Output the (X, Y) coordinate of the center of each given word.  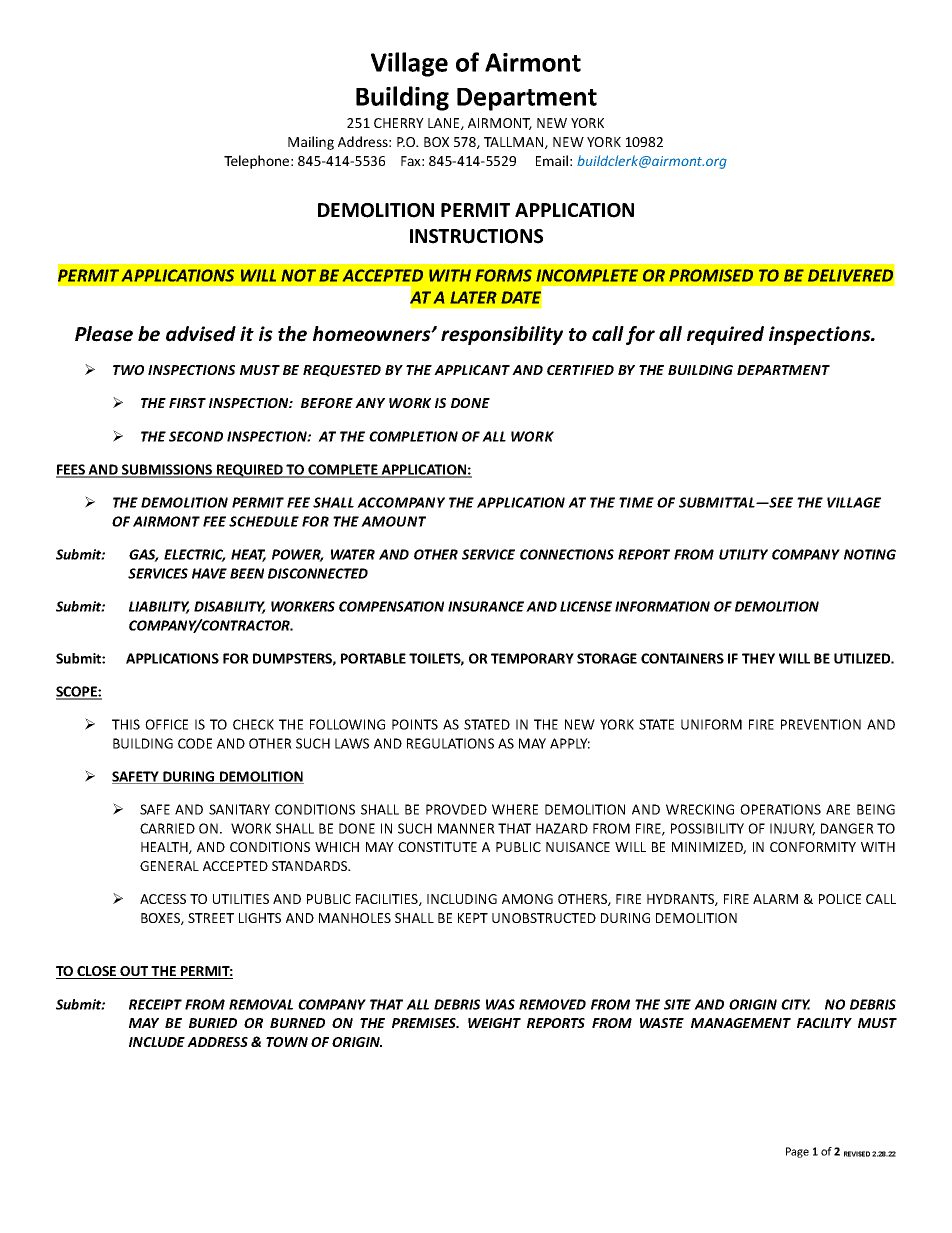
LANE (445, 124)
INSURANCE (486, 606)
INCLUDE (157, 1042)
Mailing (311, 143)
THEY (758, 658)
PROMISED (711, 275)
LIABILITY (159, 607)
